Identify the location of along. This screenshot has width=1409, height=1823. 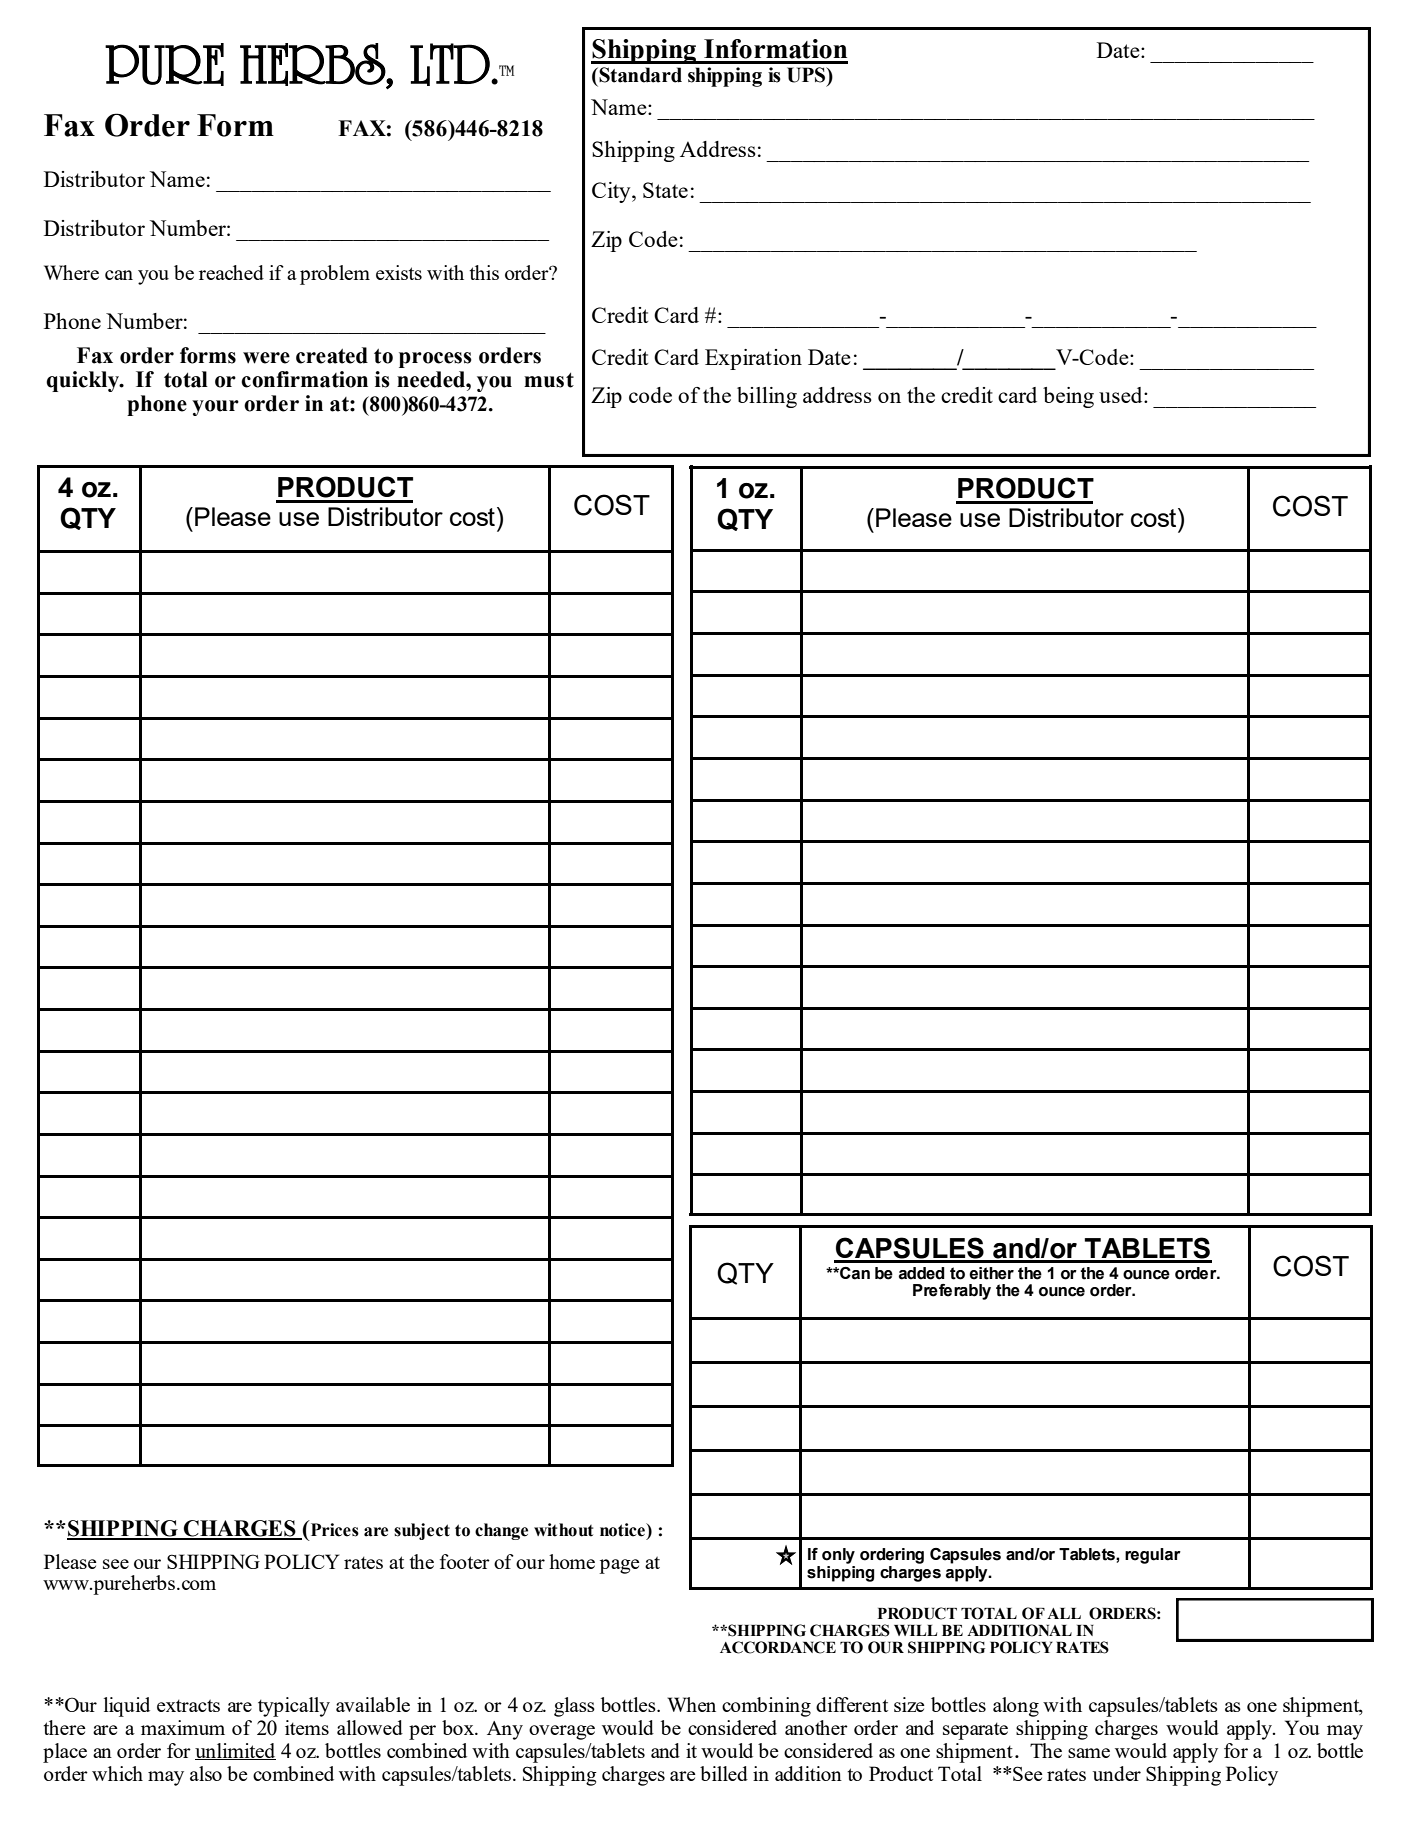
(1016, 1707).
